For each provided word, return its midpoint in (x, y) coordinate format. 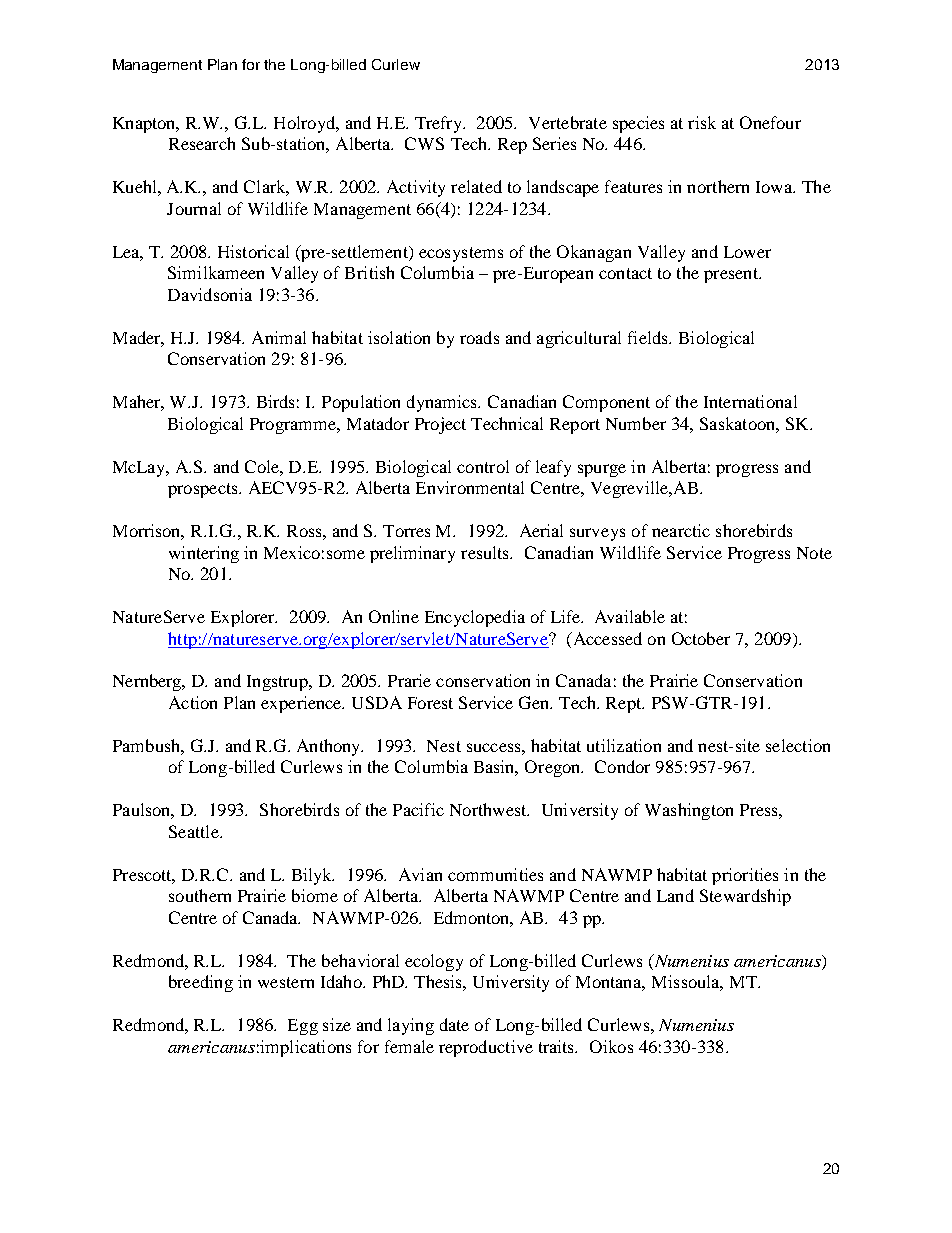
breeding (201, 983)
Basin (496, 768)
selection (798, 745)
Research (202, 143)
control (483, 466)
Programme (294, 426)
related (476, 186)
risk (702, 122)
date (454, 1024)
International (750, 401)
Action (193, 702)
